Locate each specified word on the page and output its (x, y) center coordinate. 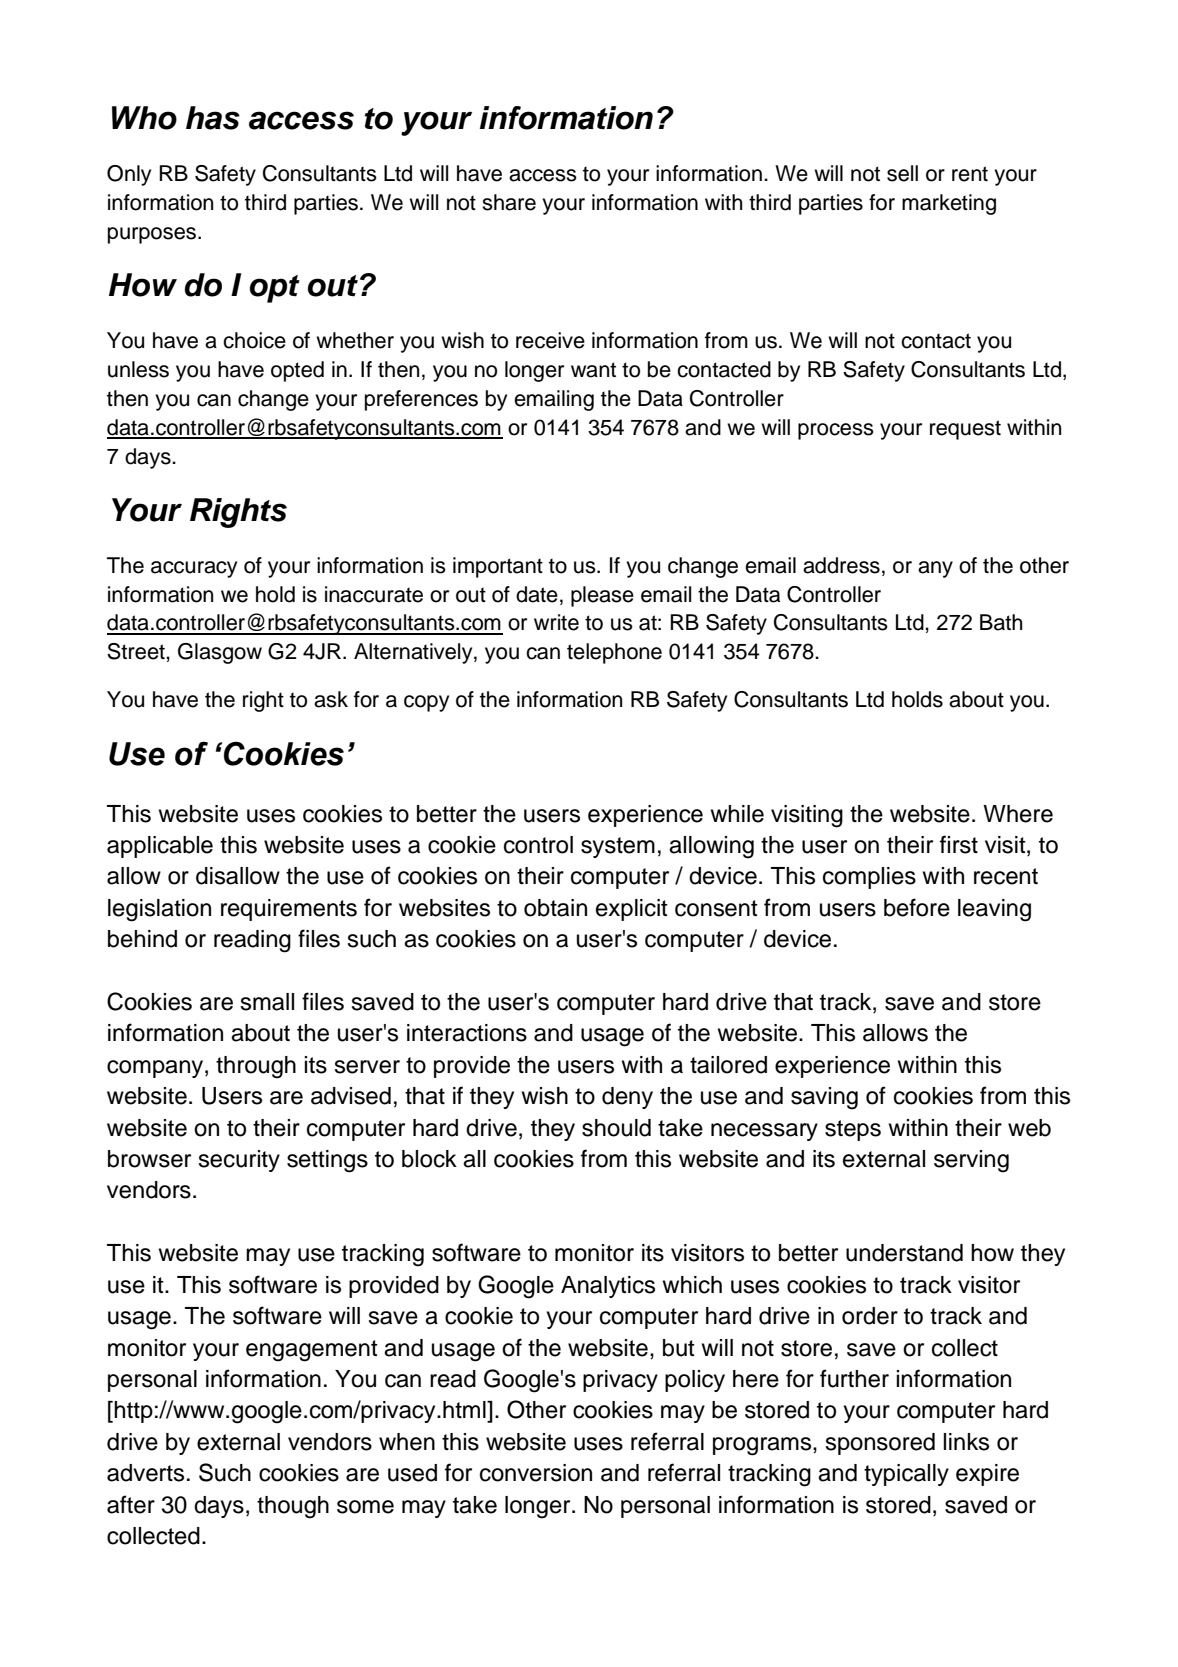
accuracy (194, 569)
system (618, 847)
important (498, 567)
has (213, 118)
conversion (536, 1473)
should (616, 1128)
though (293, 1507)
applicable (160, 847)
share (509, 202)
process (836, 431)
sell (902, 173)
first (959, 844)
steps (853, 1130)
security (239, 1161)
